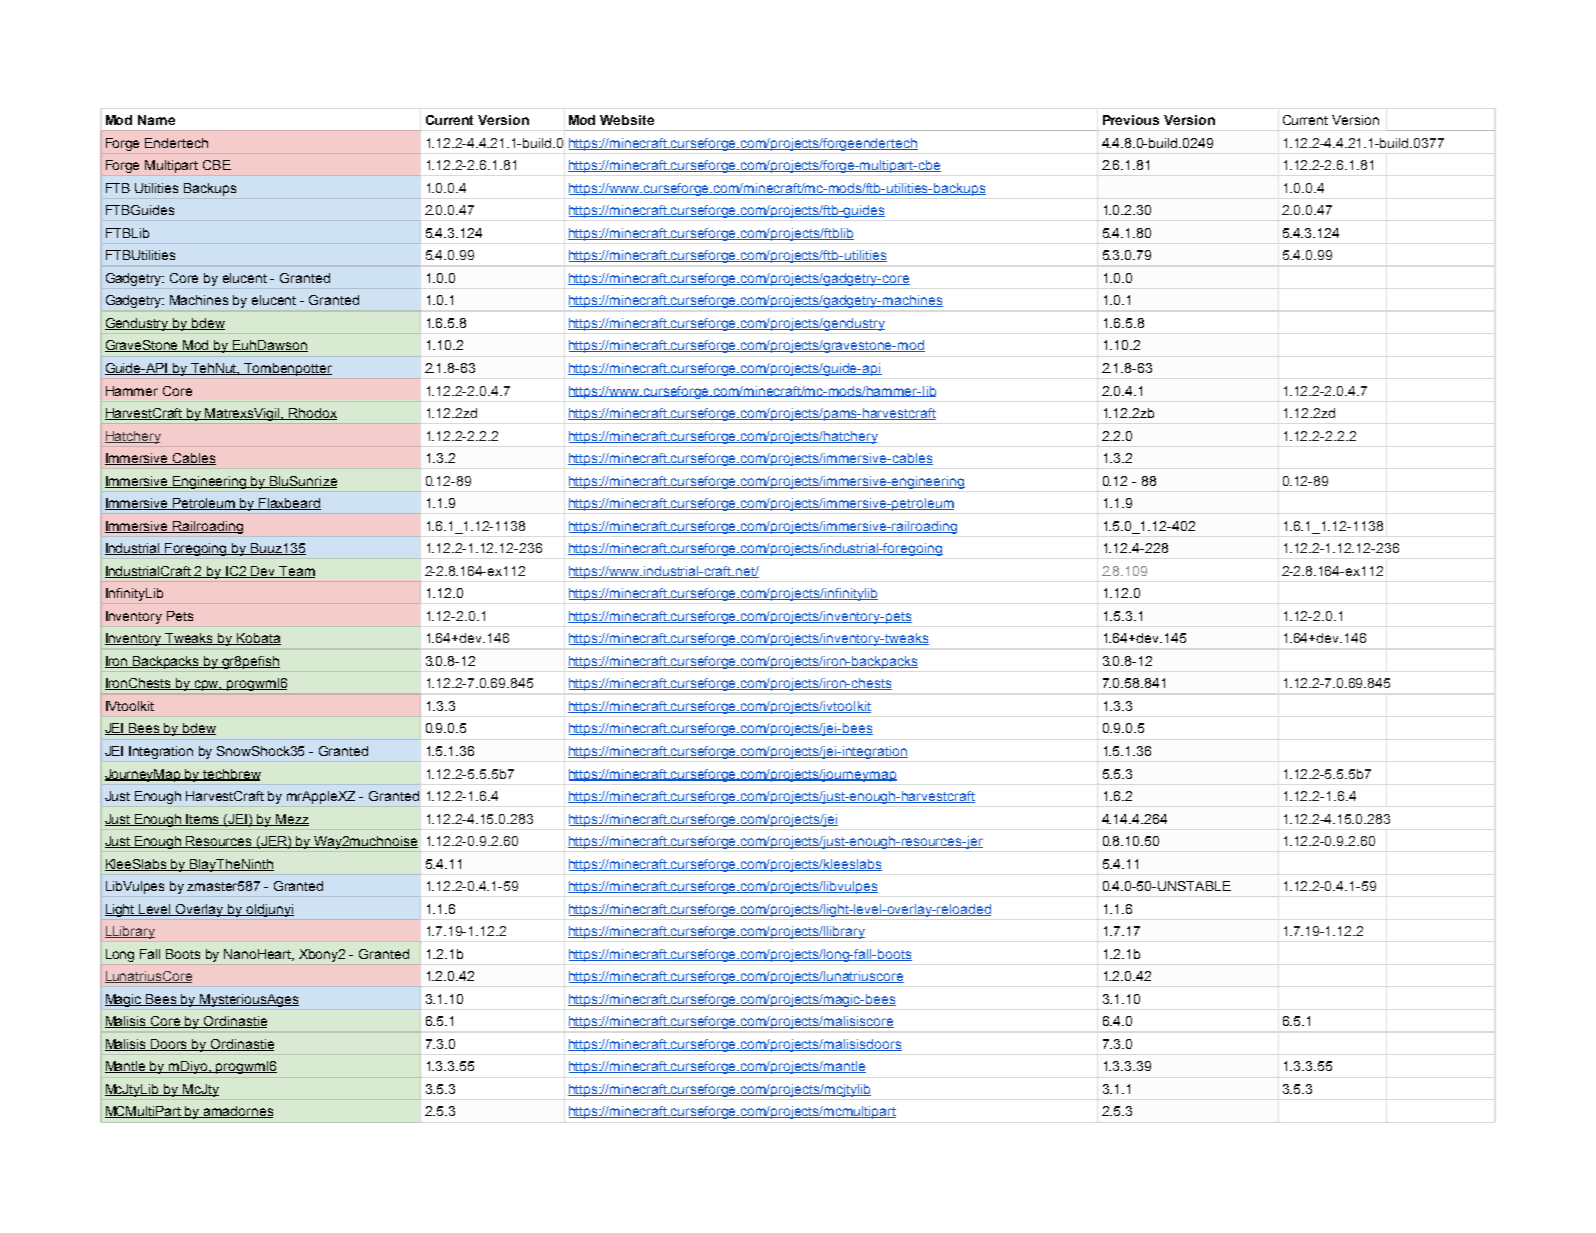 The image size is (1596, 1233). Describe the element at coordinates (203, 820) in the screenshot. I see `Items` at that location.
